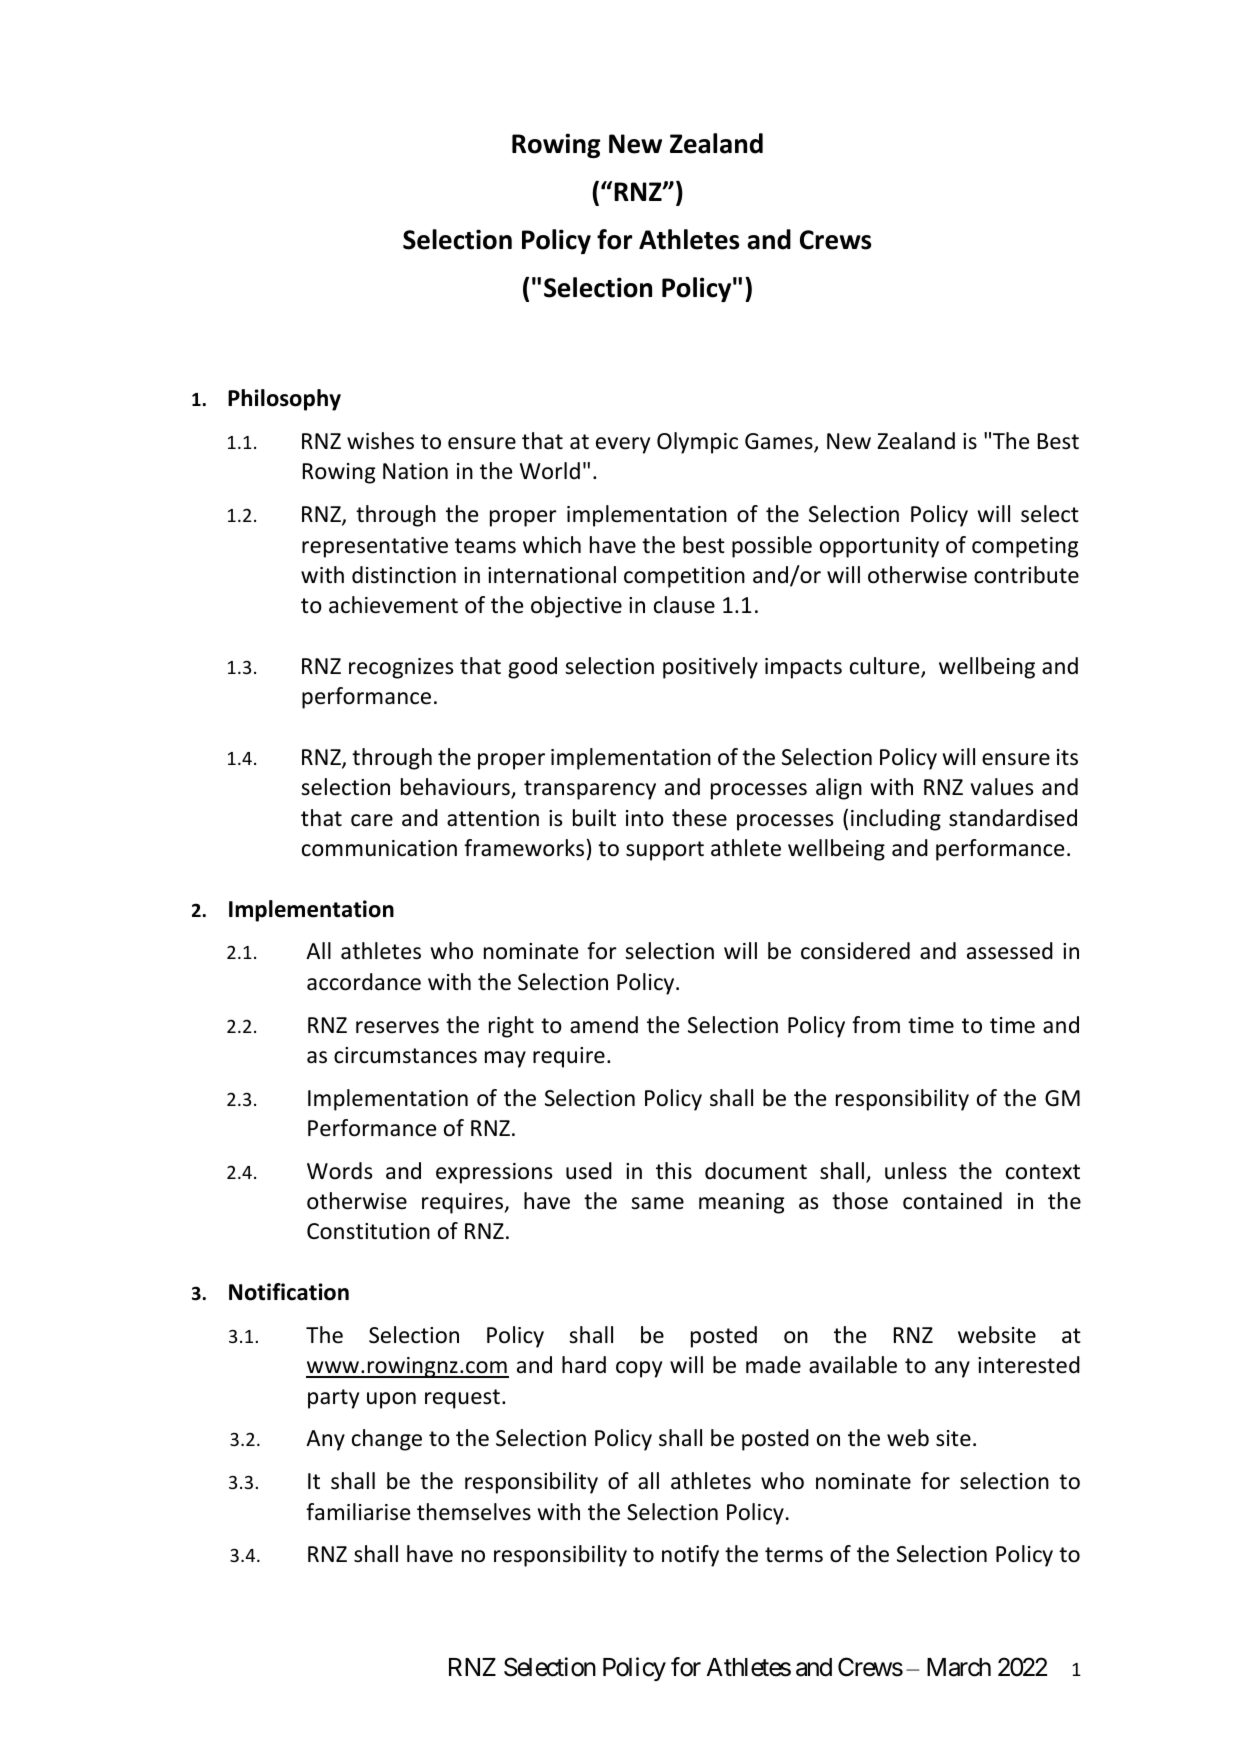  Describe the element at coordinates (358, 1512) in the page. I see `familiarise` at that location.
